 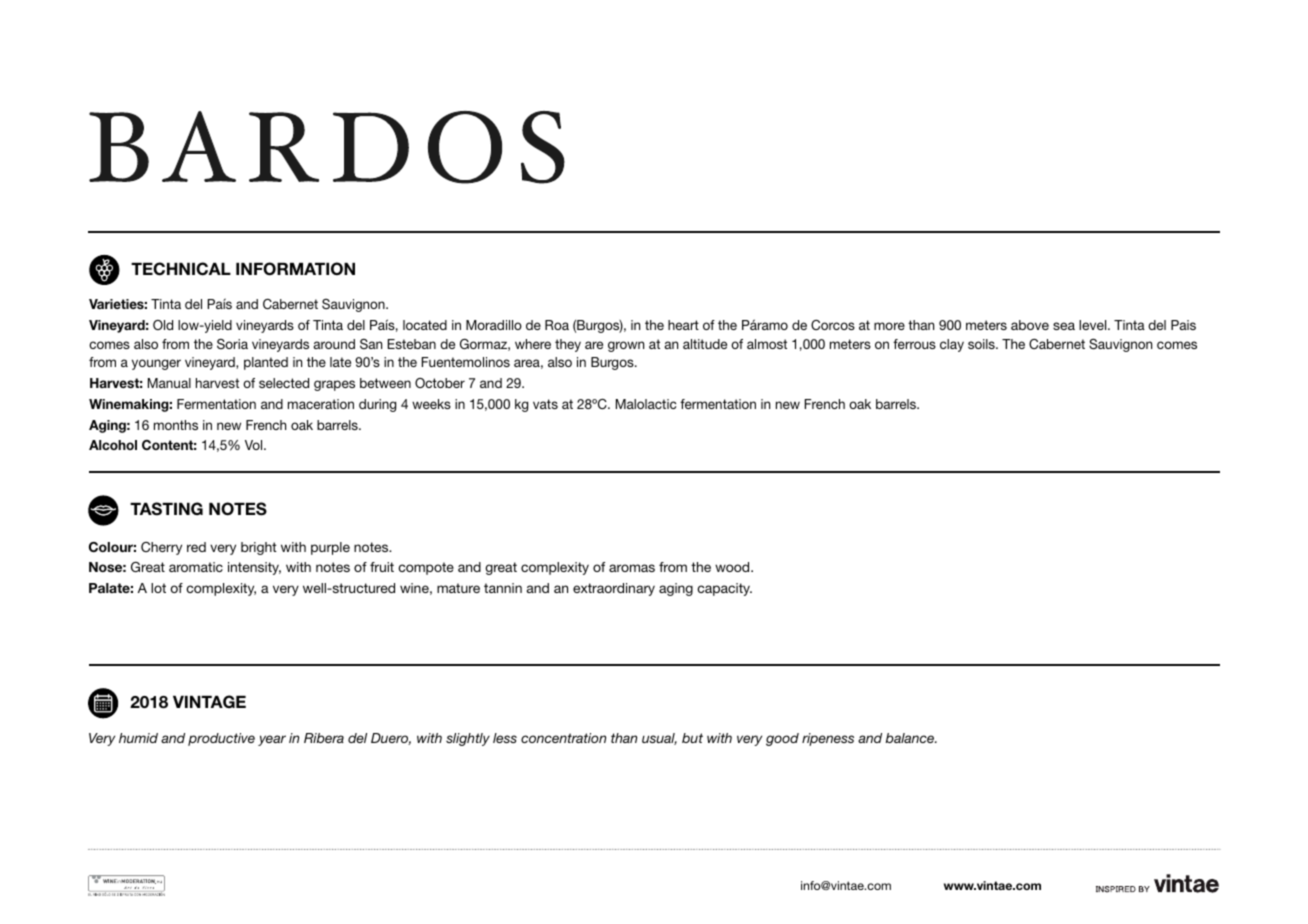 What do you see at coordinates (158, 588) in the screenshot?
I see `lot` at bounding box center [158, 588].
